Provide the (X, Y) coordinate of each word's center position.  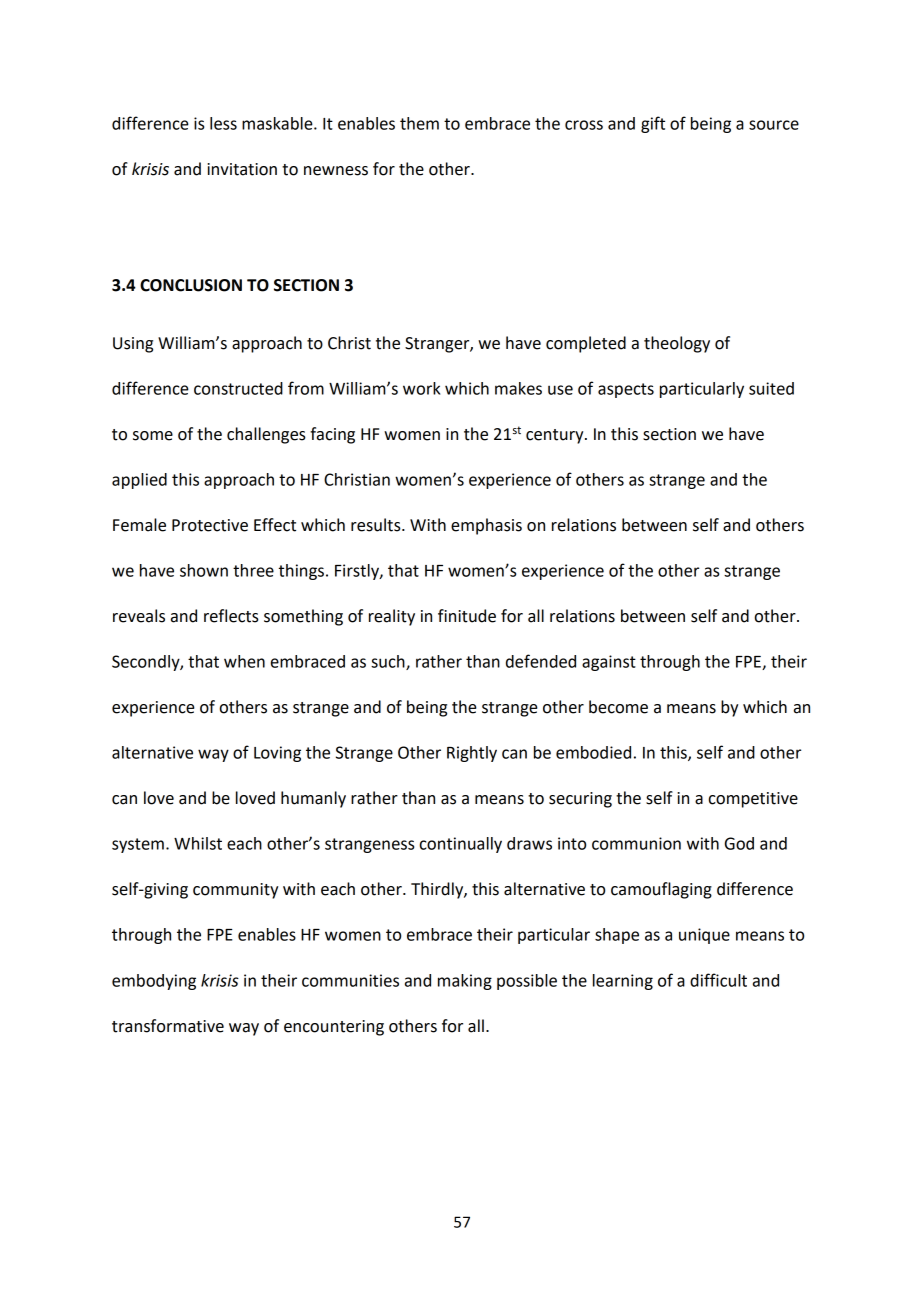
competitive (753, 800)
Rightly (472, 754)
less (223, 123)
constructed (238, 388)
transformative (168, 1026)
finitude (467, 616)
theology (677, 344)
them (419, 123)
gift (653, 124)
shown (204, 570)
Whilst (198, 843)
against (609, 663)
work (421, 388)
